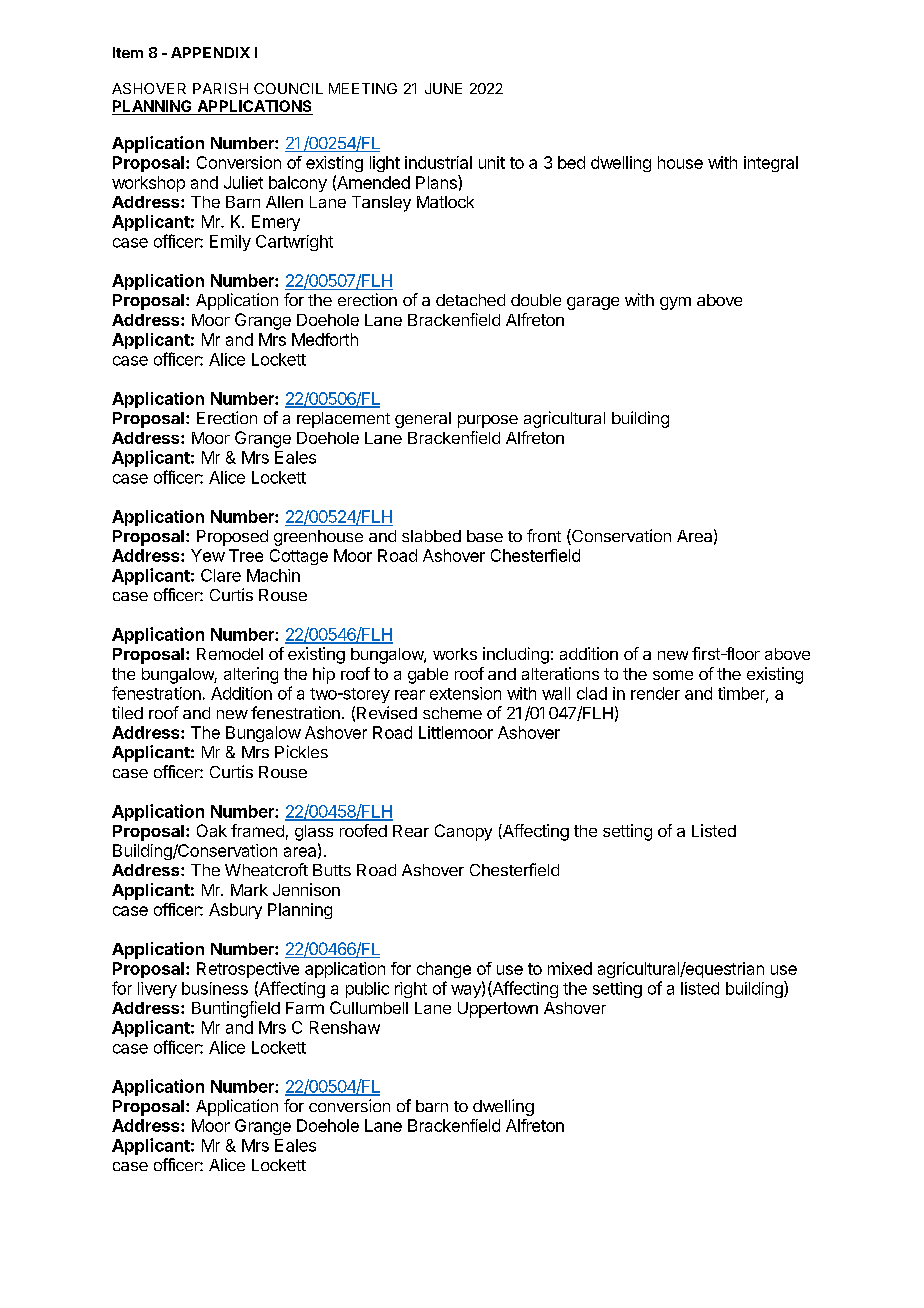  Describe the element at coordinates (215, 988) in the page. I see `business` at that location.
